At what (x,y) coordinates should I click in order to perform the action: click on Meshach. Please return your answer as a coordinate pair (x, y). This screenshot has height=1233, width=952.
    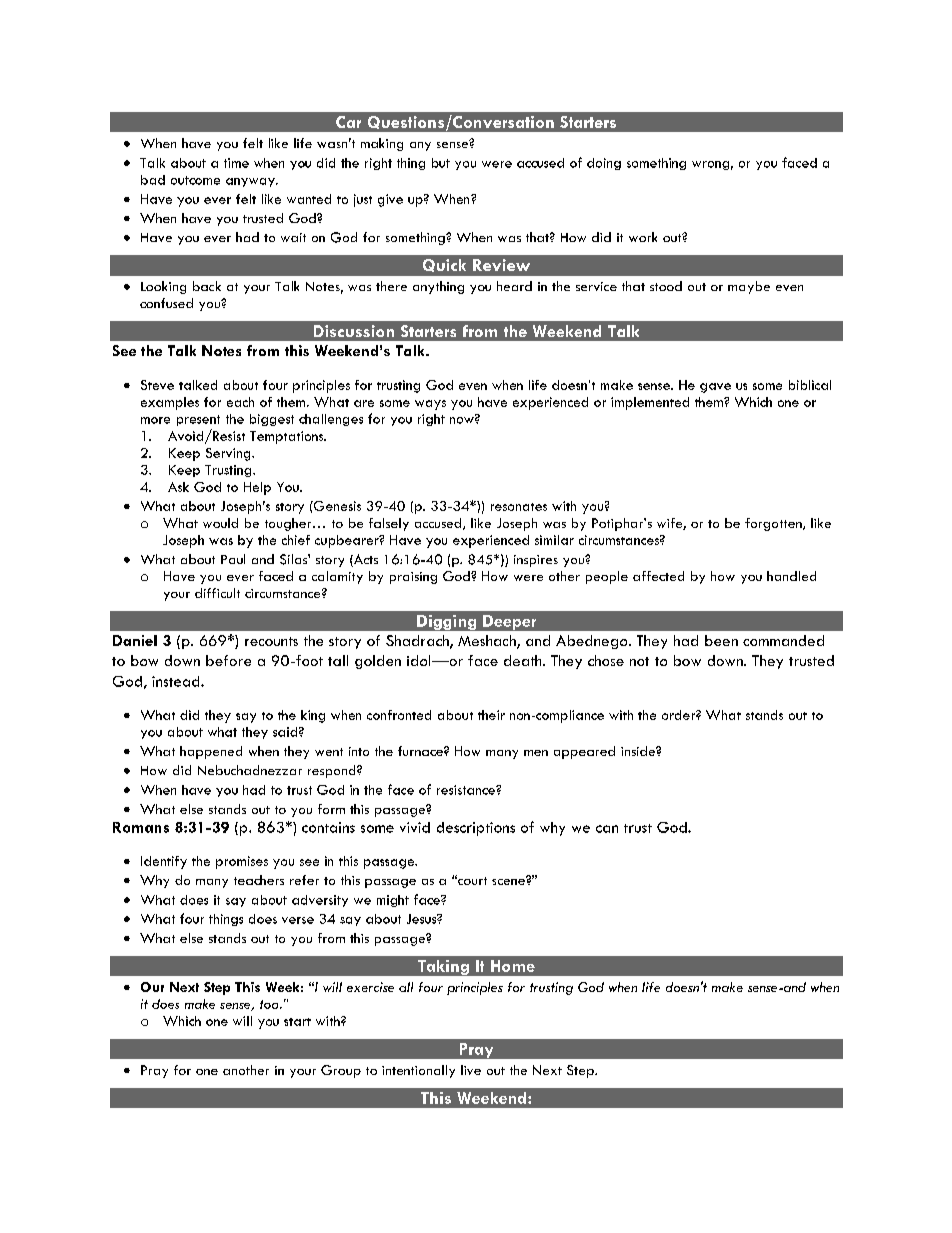
    Looking at the image, I should click on (488, 642).
